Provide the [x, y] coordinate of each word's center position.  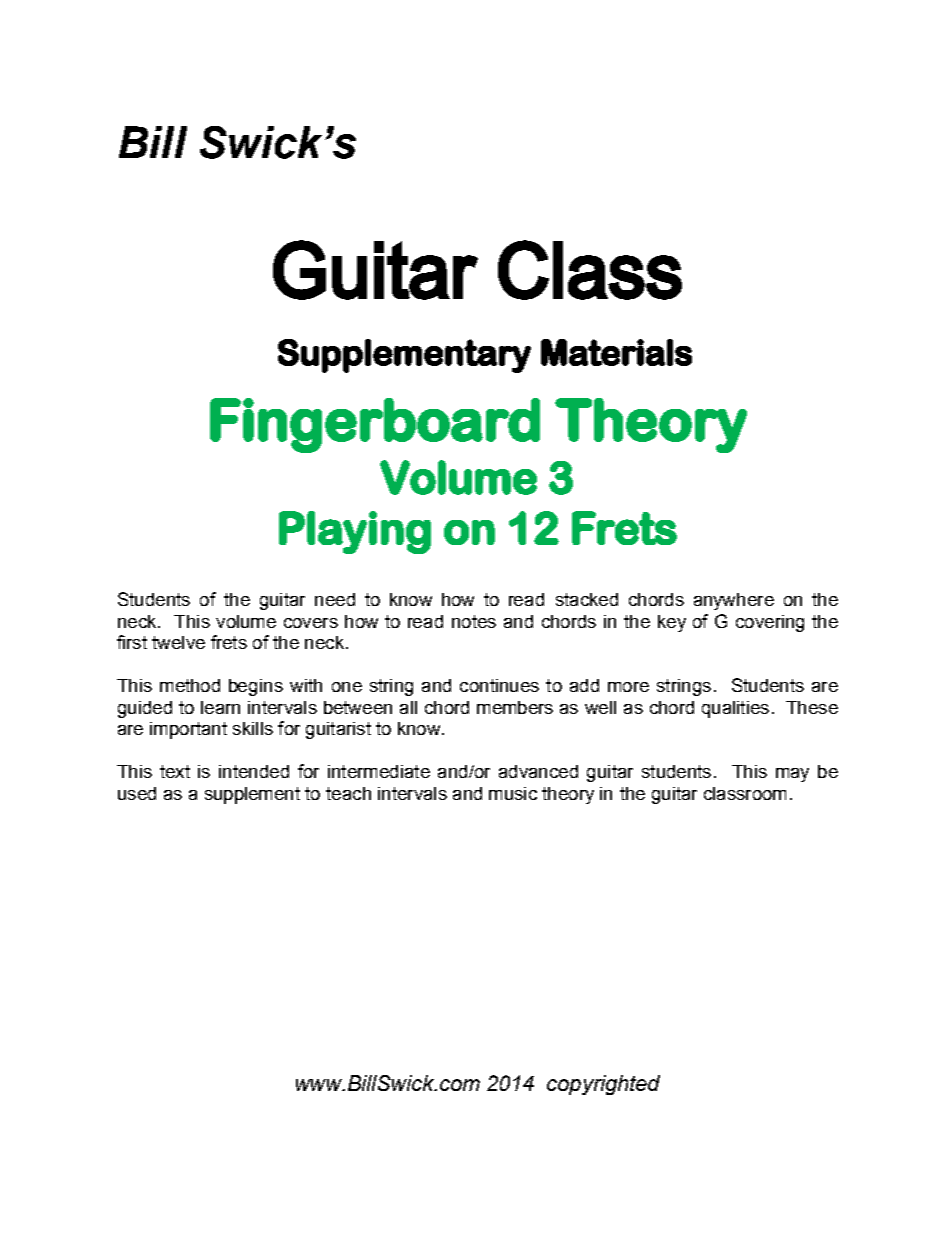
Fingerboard [375, 425]
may [792, 775]
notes [474, 621]
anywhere [734, 601]
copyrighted [603, 1085]
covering [770, 623]
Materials [616, 352]
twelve [178, 642]
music [513, 793]
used [137, 793]
